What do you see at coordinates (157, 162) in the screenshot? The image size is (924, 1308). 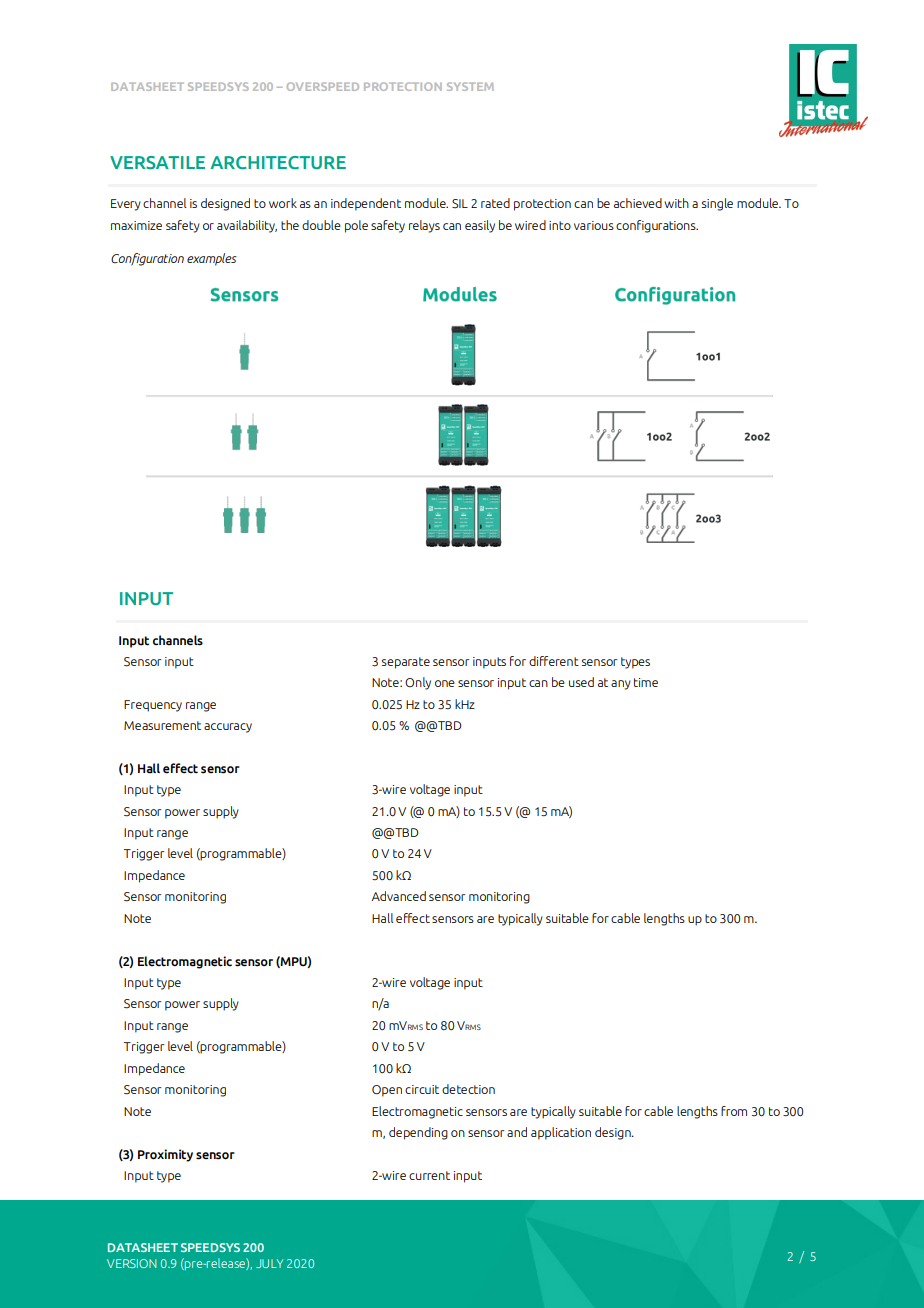 I see `VERSATILE` at bounding box center [157, 162].
